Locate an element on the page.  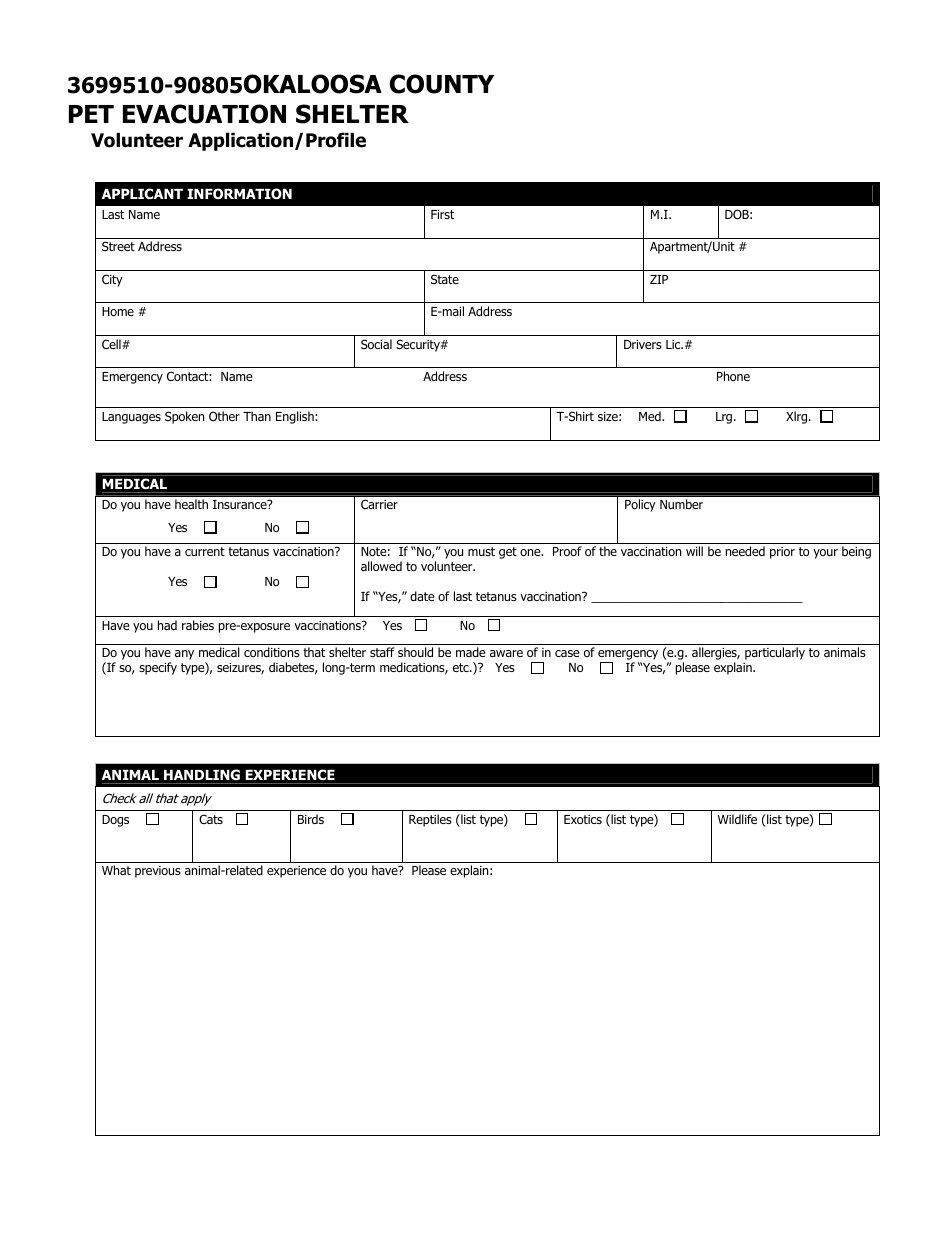
COUNTY is located at coordinates (442, 84).
